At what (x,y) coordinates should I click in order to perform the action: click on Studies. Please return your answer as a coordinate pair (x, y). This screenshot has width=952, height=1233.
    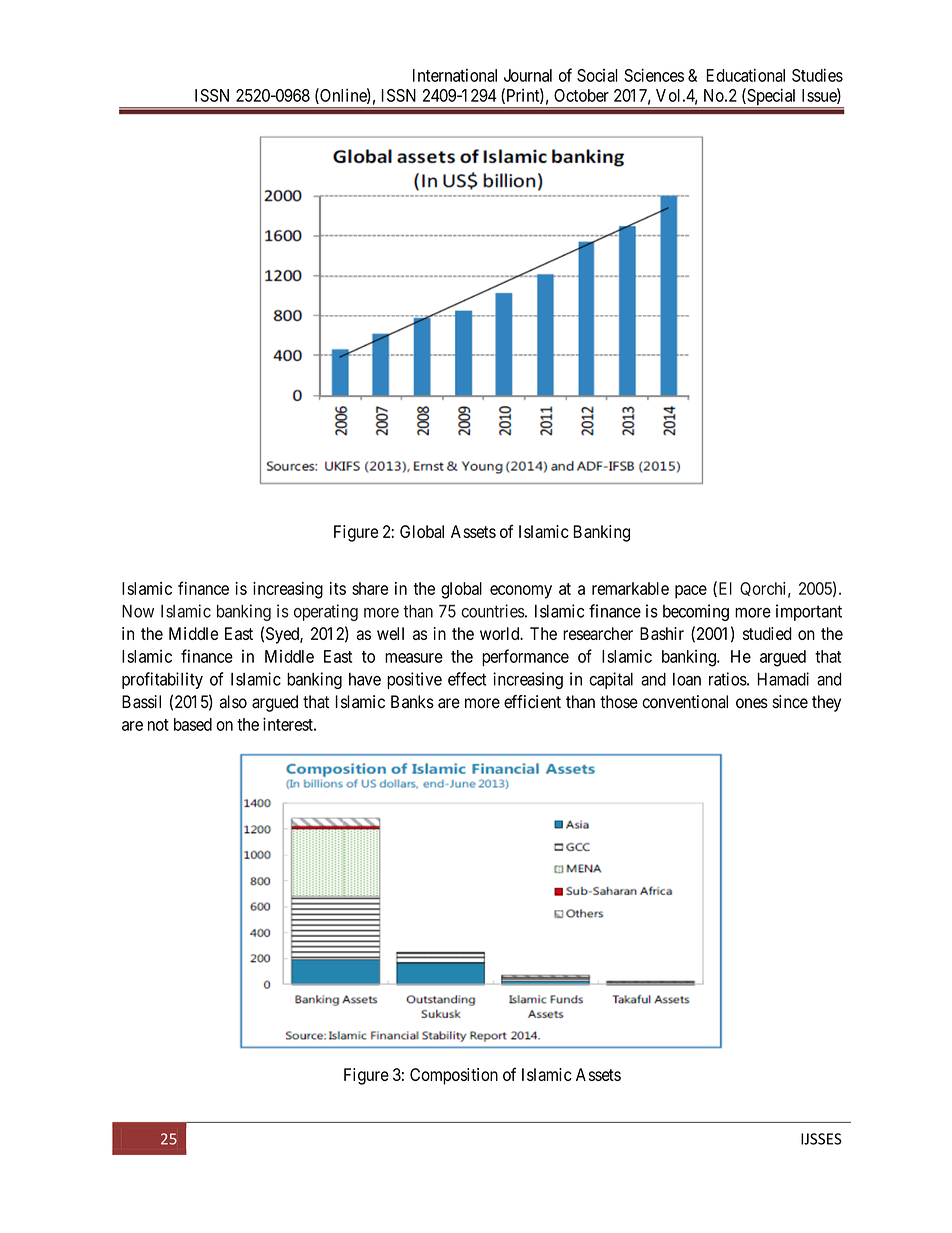
    Looking at the image, I should click on (817, 75).
